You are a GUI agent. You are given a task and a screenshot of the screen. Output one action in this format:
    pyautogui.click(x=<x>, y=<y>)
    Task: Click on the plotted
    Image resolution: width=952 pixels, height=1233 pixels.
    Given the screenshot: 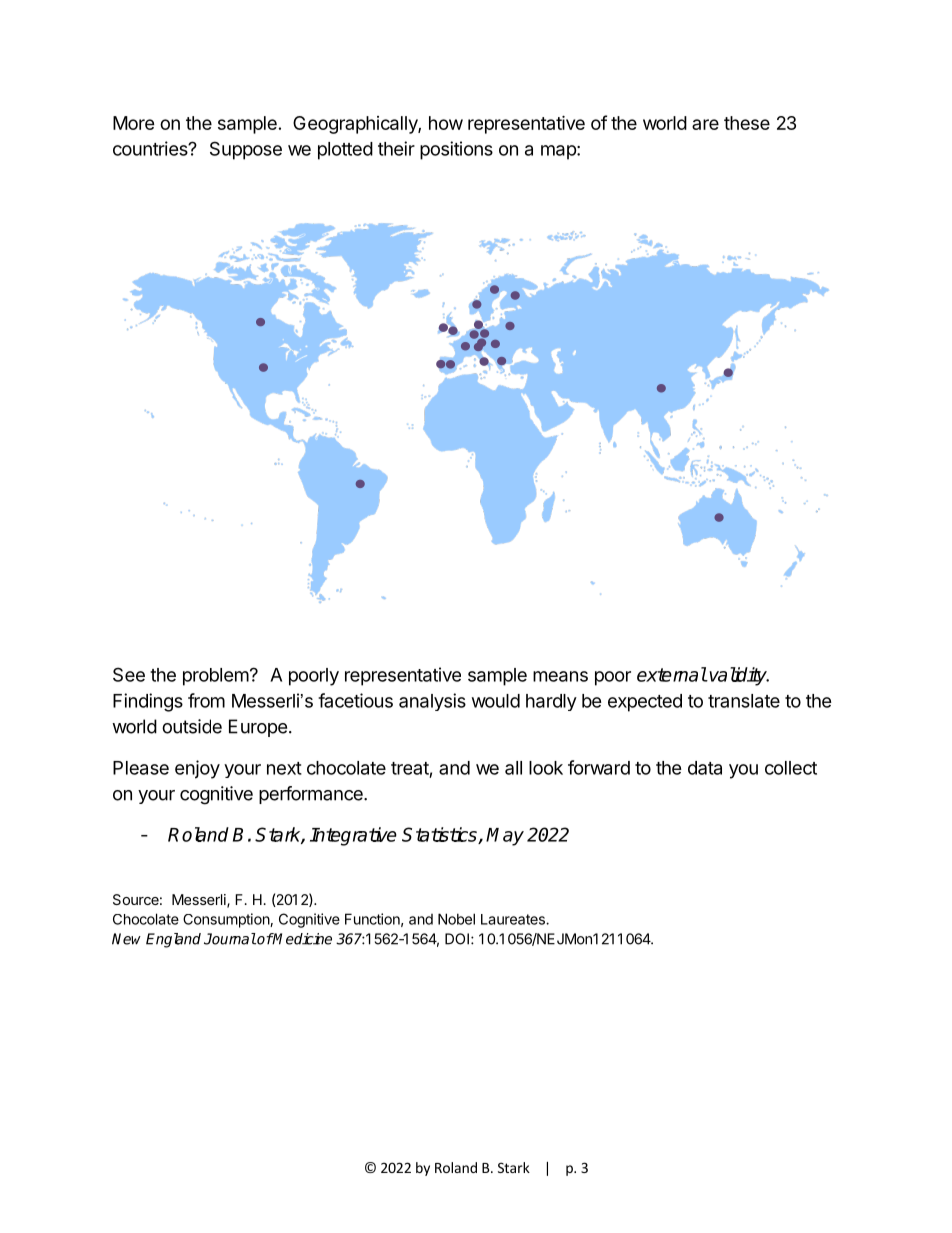 What is the action you would take?
    pyautogui.click(x=345, y=151)
